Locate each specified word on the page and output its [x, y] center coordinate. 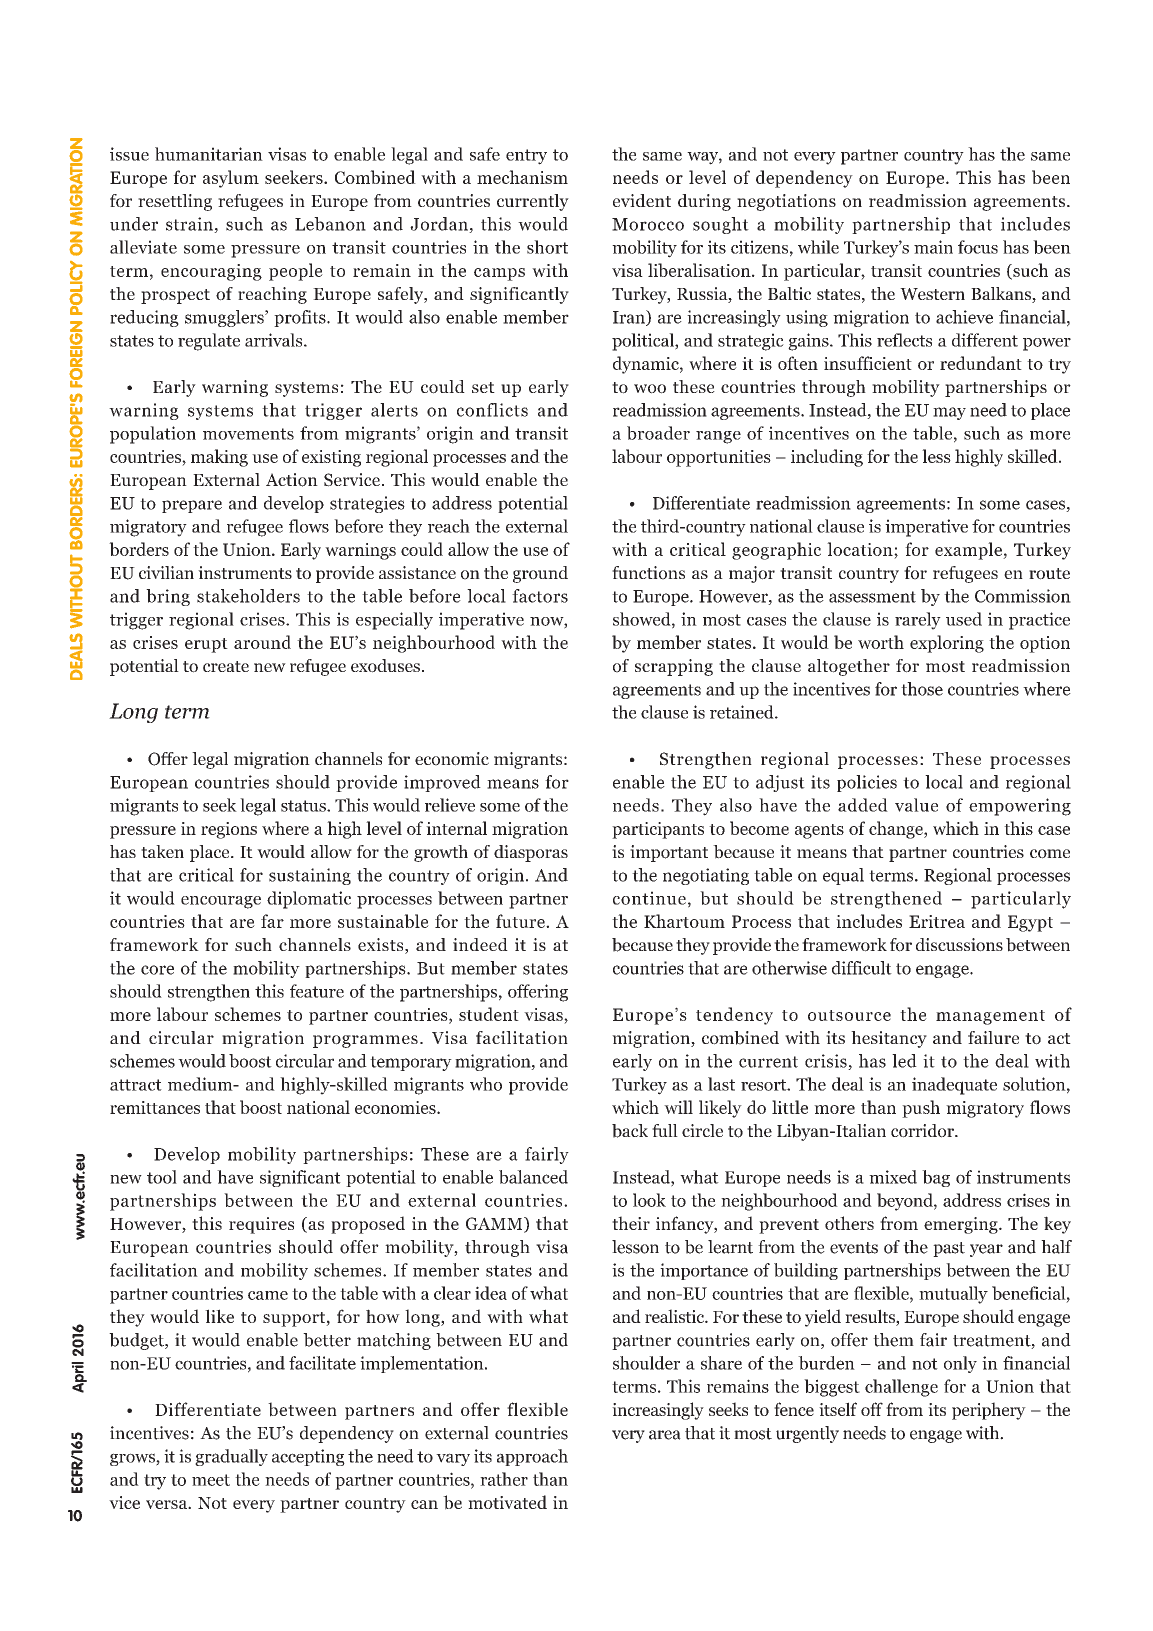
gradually [231, 1457]
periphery [989, 1411]
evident [642, 200]
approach [532, 1457]
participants [658, 830]
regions [229, 830]
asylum [231, 179]
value [916, 805]
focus [978, 247]
